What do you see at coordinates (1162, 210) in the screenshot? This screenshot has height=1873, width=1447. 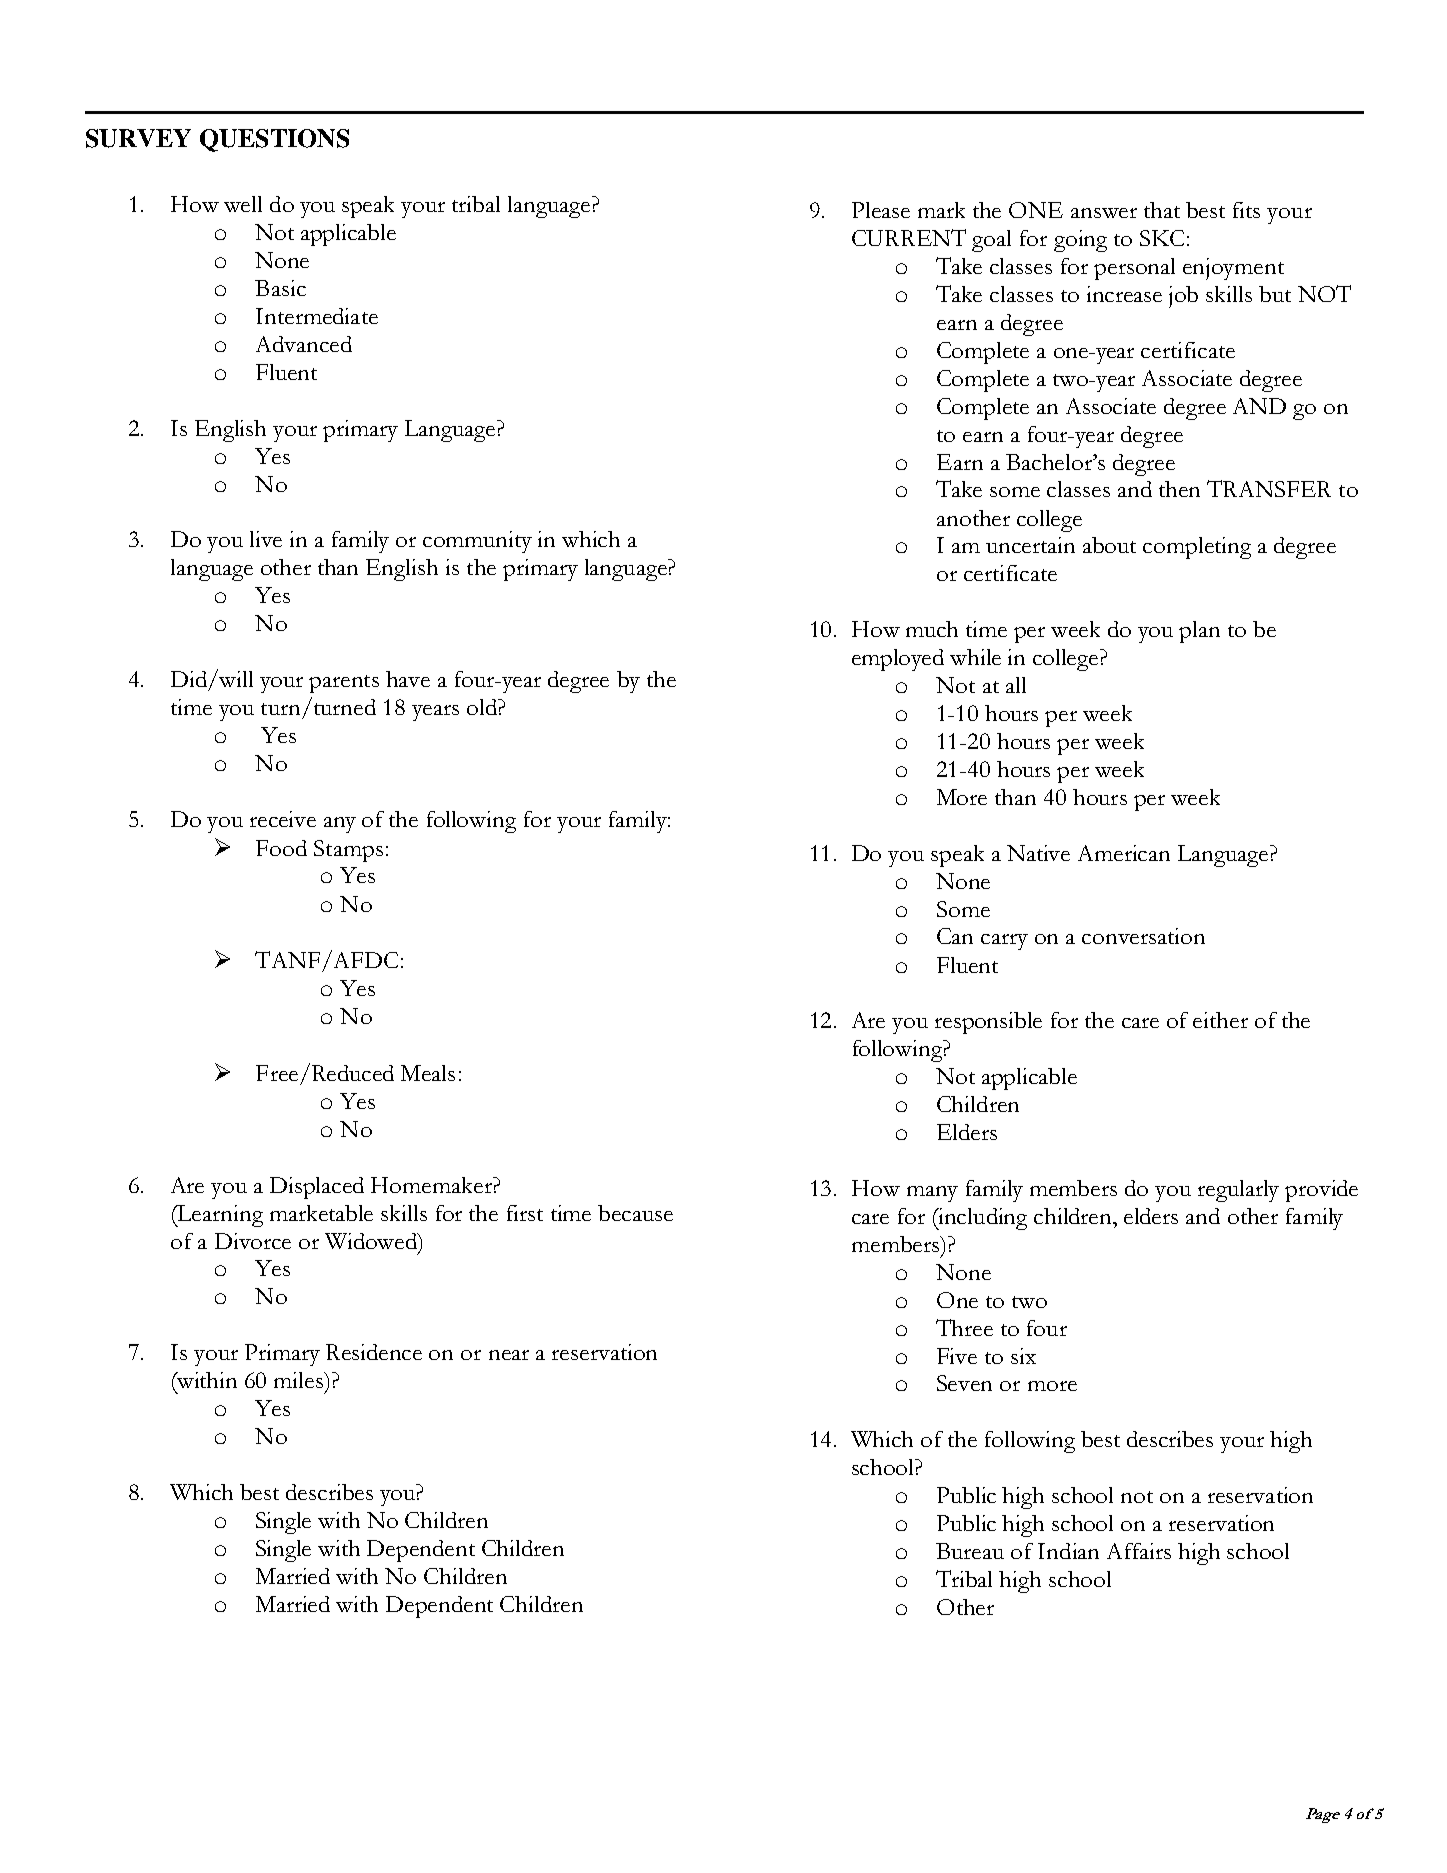 I see `that` at bounding box center [1162, 210].
